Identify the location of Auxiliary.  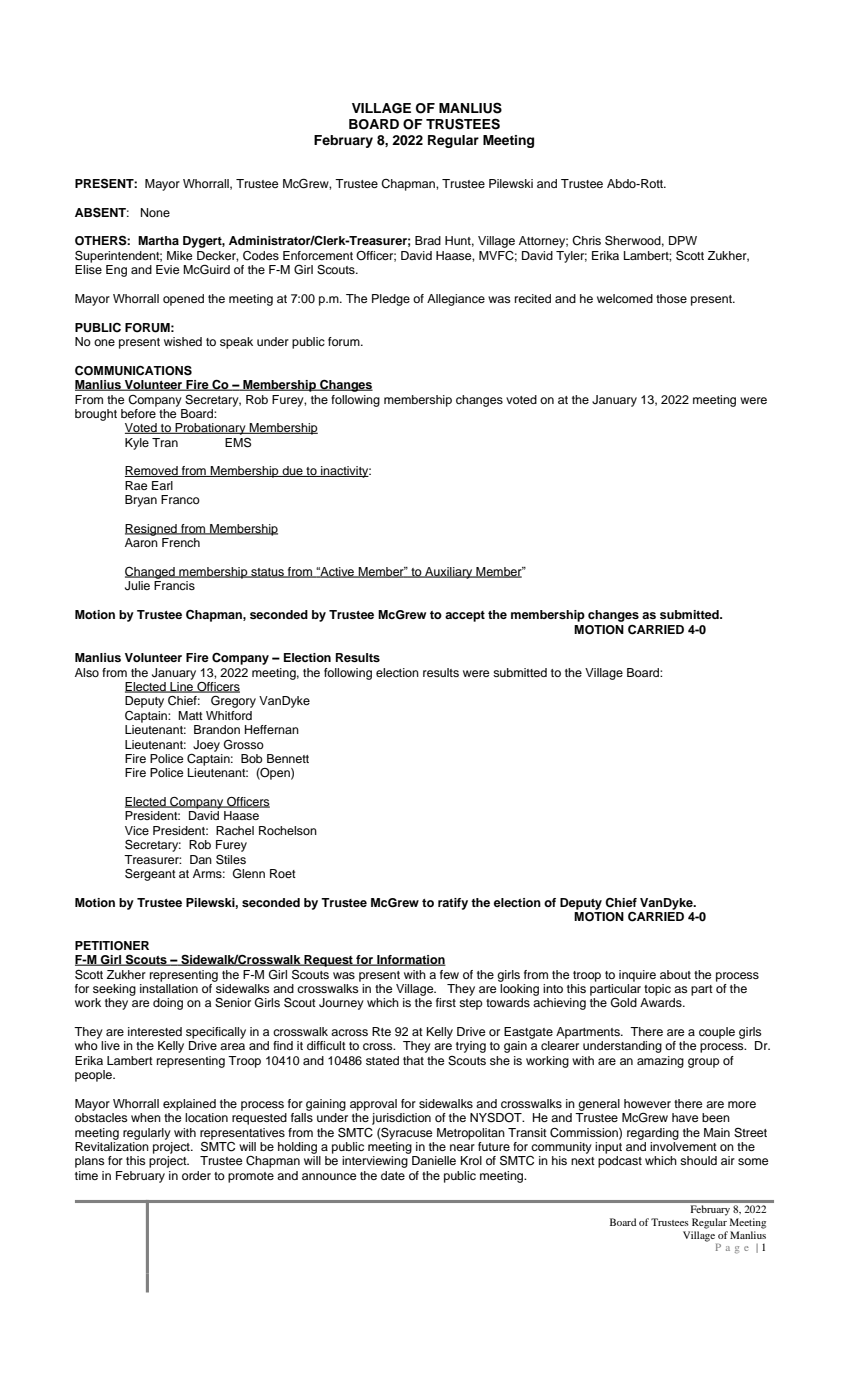
(449, 573).
